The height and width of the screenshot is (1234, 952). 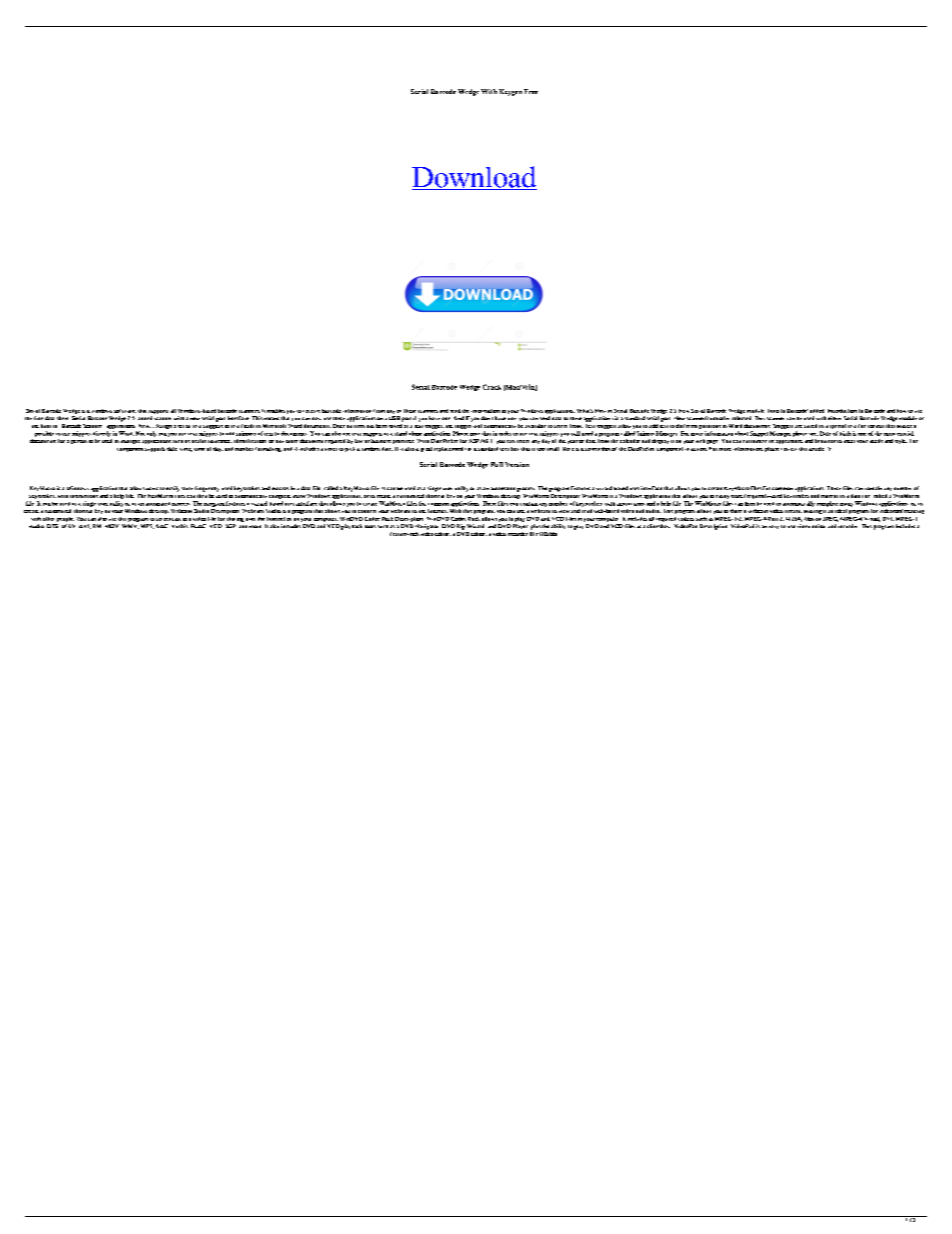 What do you see at coordinates (510, 92) in the screenshot?
I see `Keygen` at bounding box center [510, 92].
